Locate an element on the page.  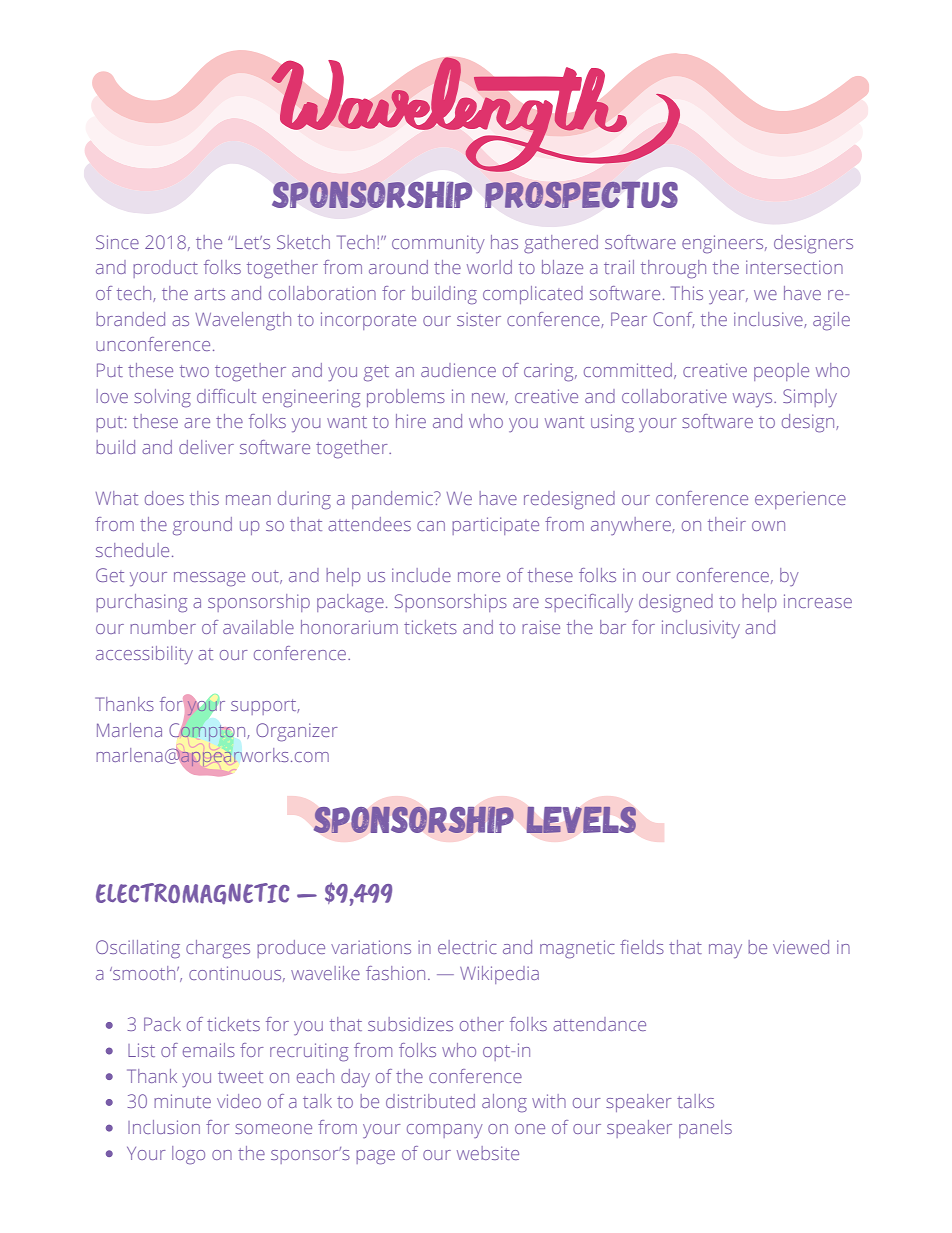
intersection is located at coordinates (794, 267).
